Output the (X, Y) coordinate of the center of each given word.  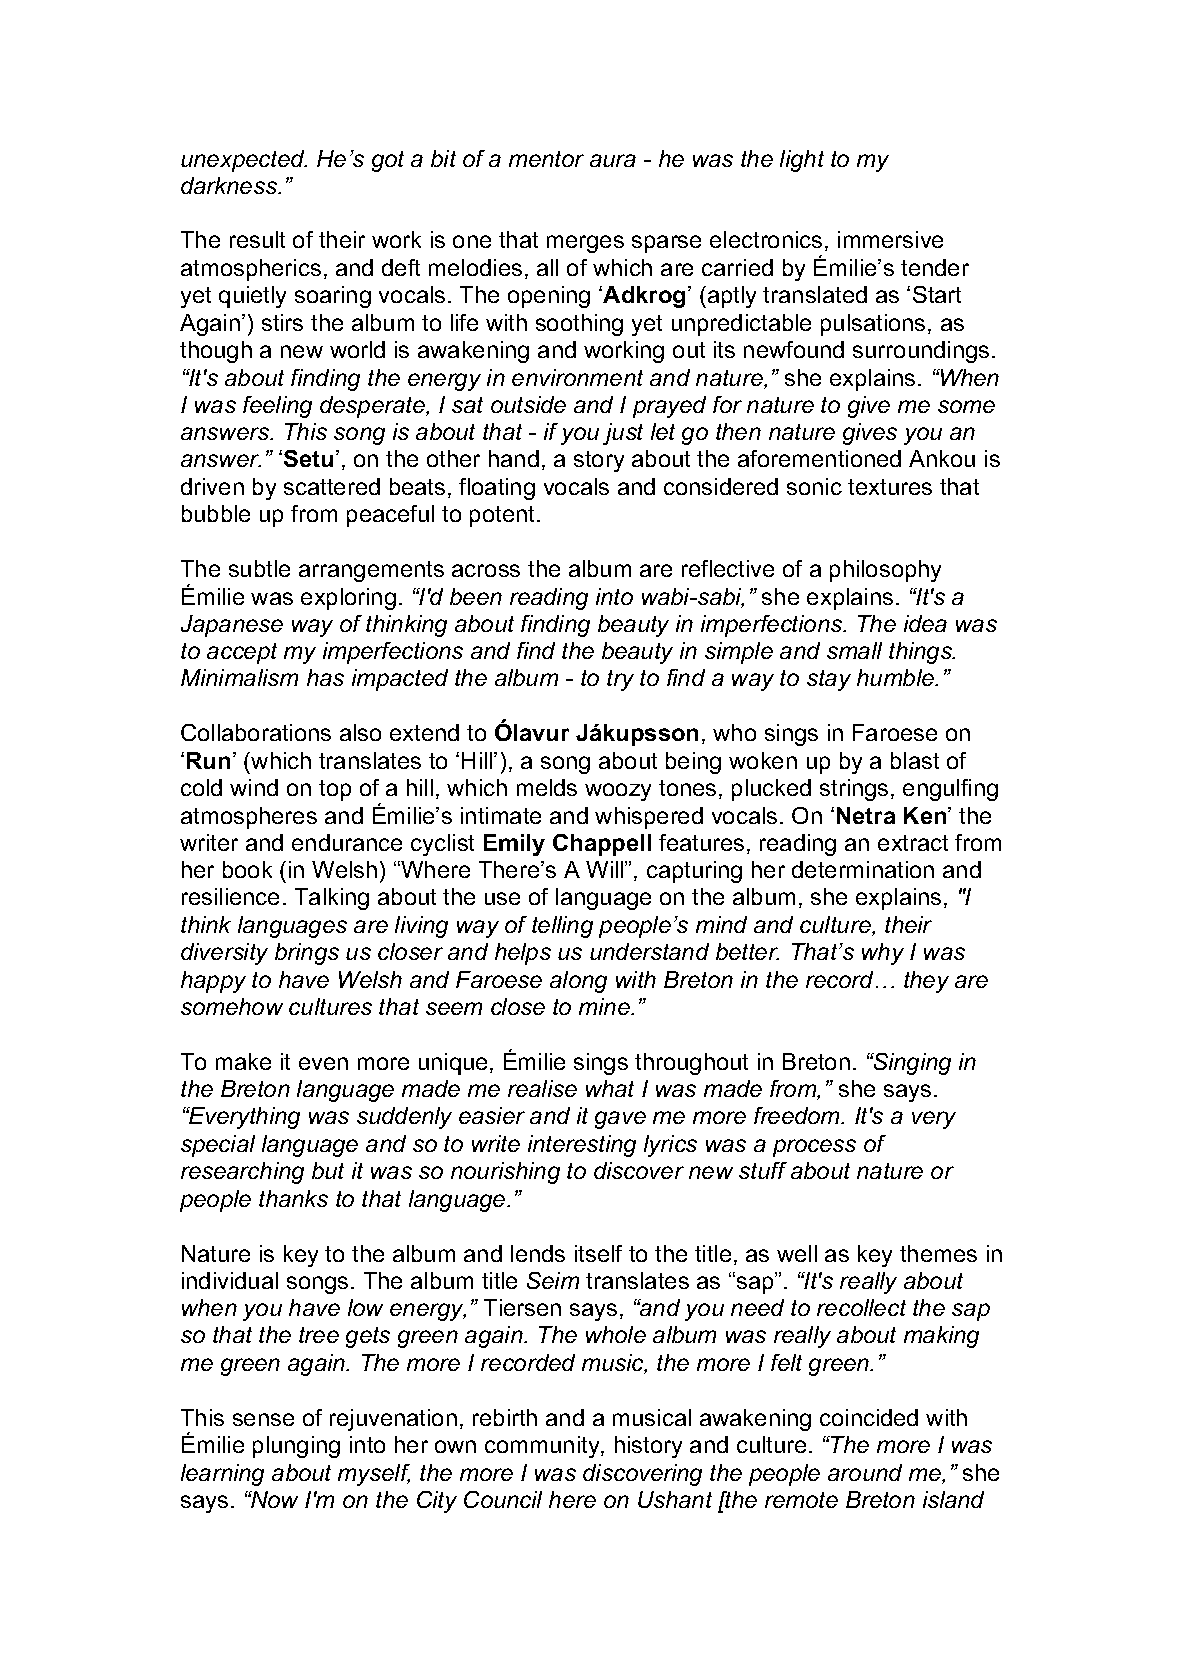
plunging (296, 1447)
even (323, 1063)
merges (585, 244)
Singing (911, 1064)
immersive (890, 239)
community (543, 1447)
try (620, 680)
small (854, 650)
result (257, 239)
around (865, 1472)
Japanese (232, 626)
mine (605, 1006)
